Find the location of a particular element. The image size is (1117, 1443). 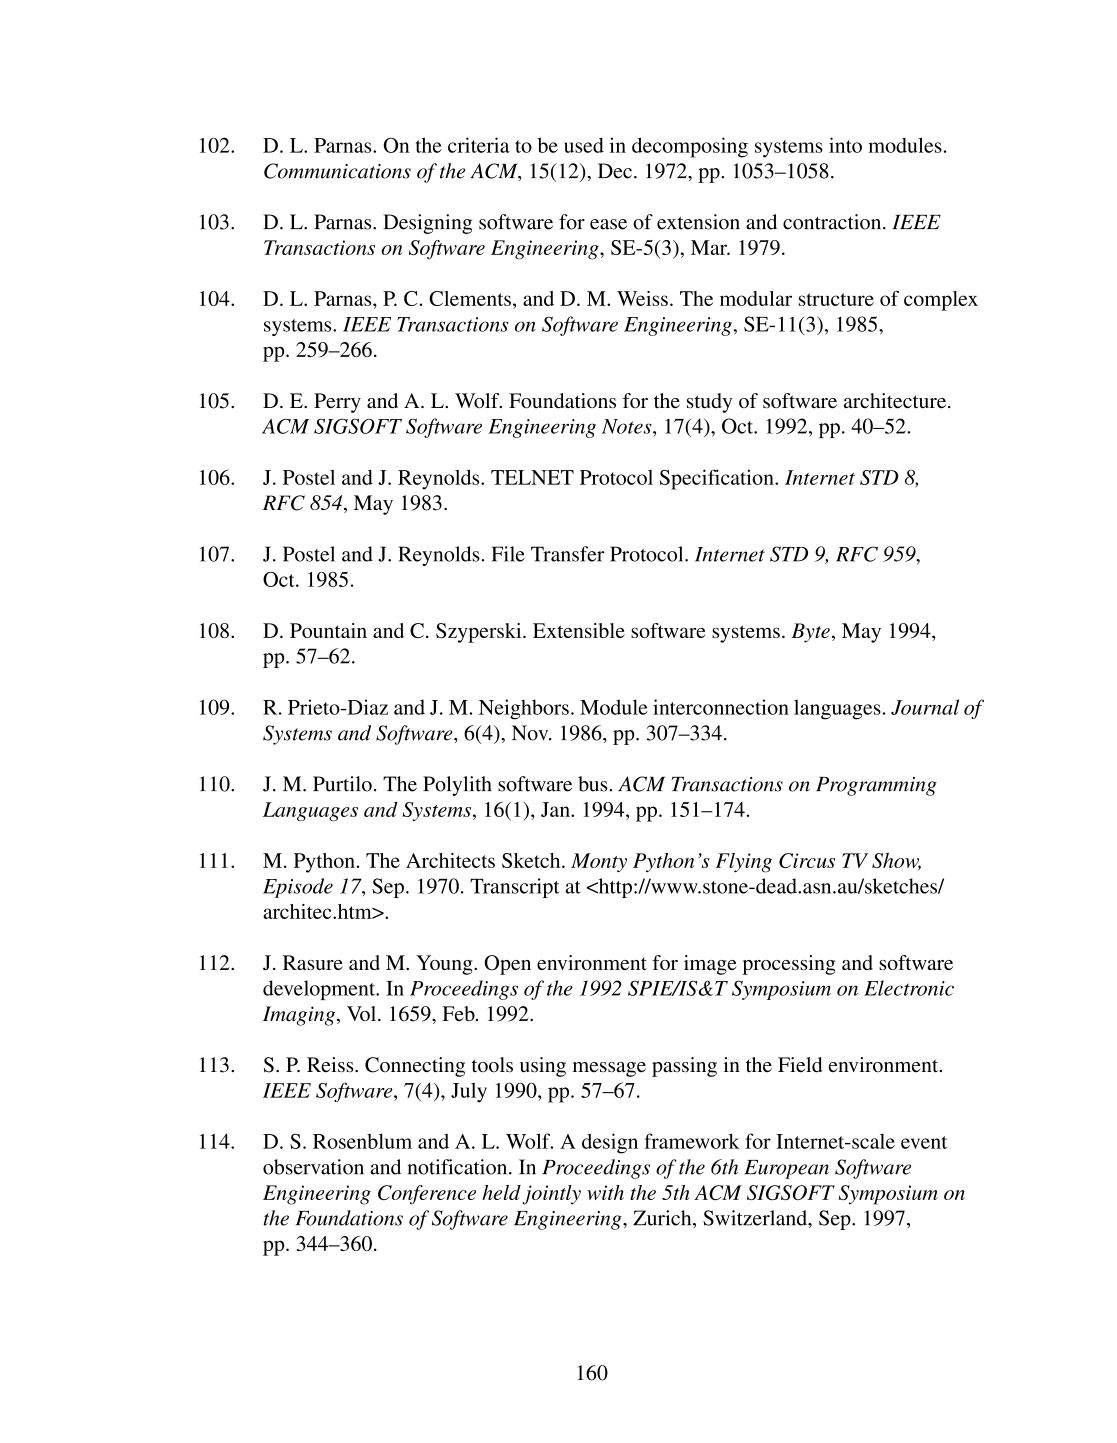

study is located at coordinates (709, 403).
